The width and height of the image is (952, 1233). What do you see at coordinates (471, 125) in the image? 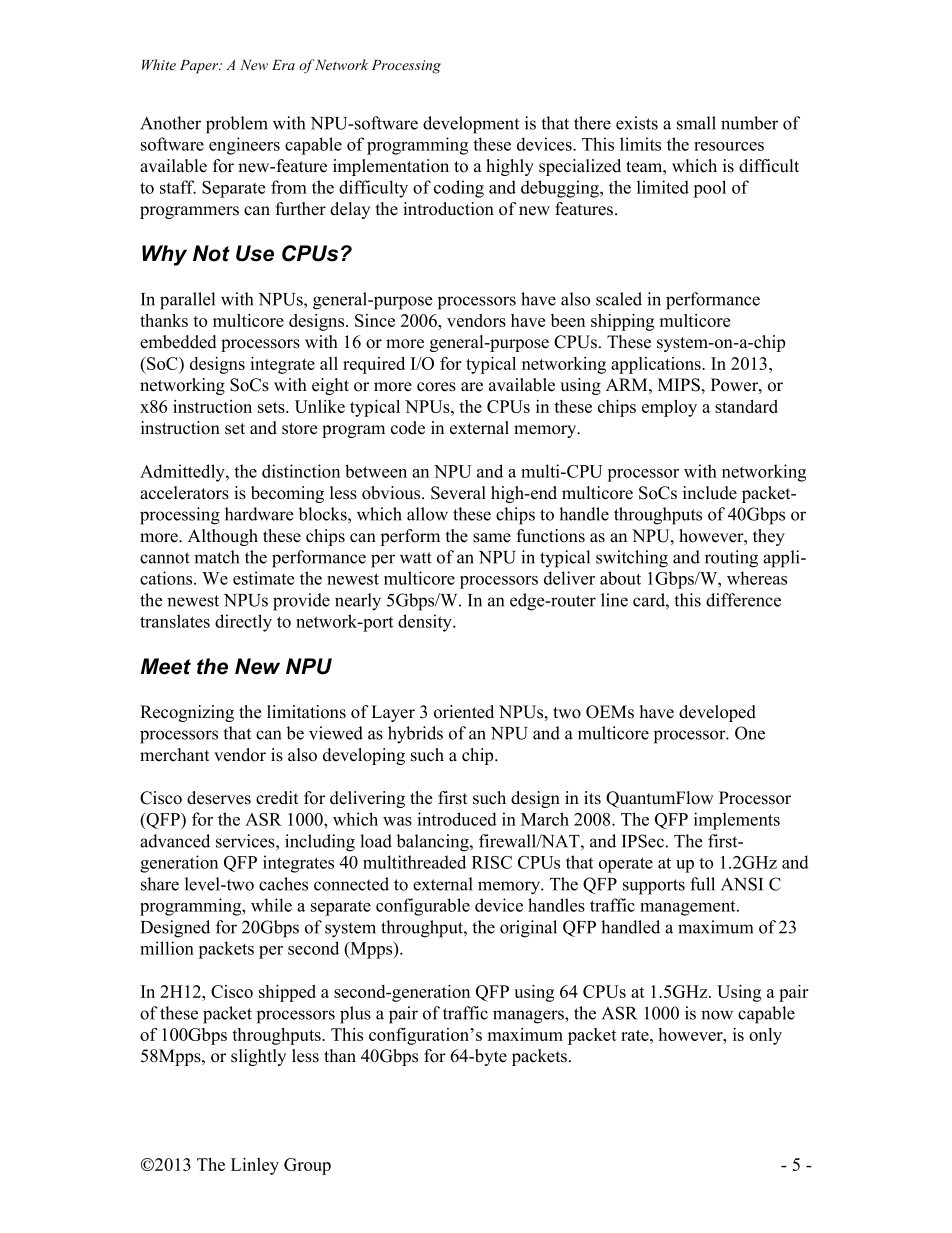
I see `development` at bounding box center [471, 125].
